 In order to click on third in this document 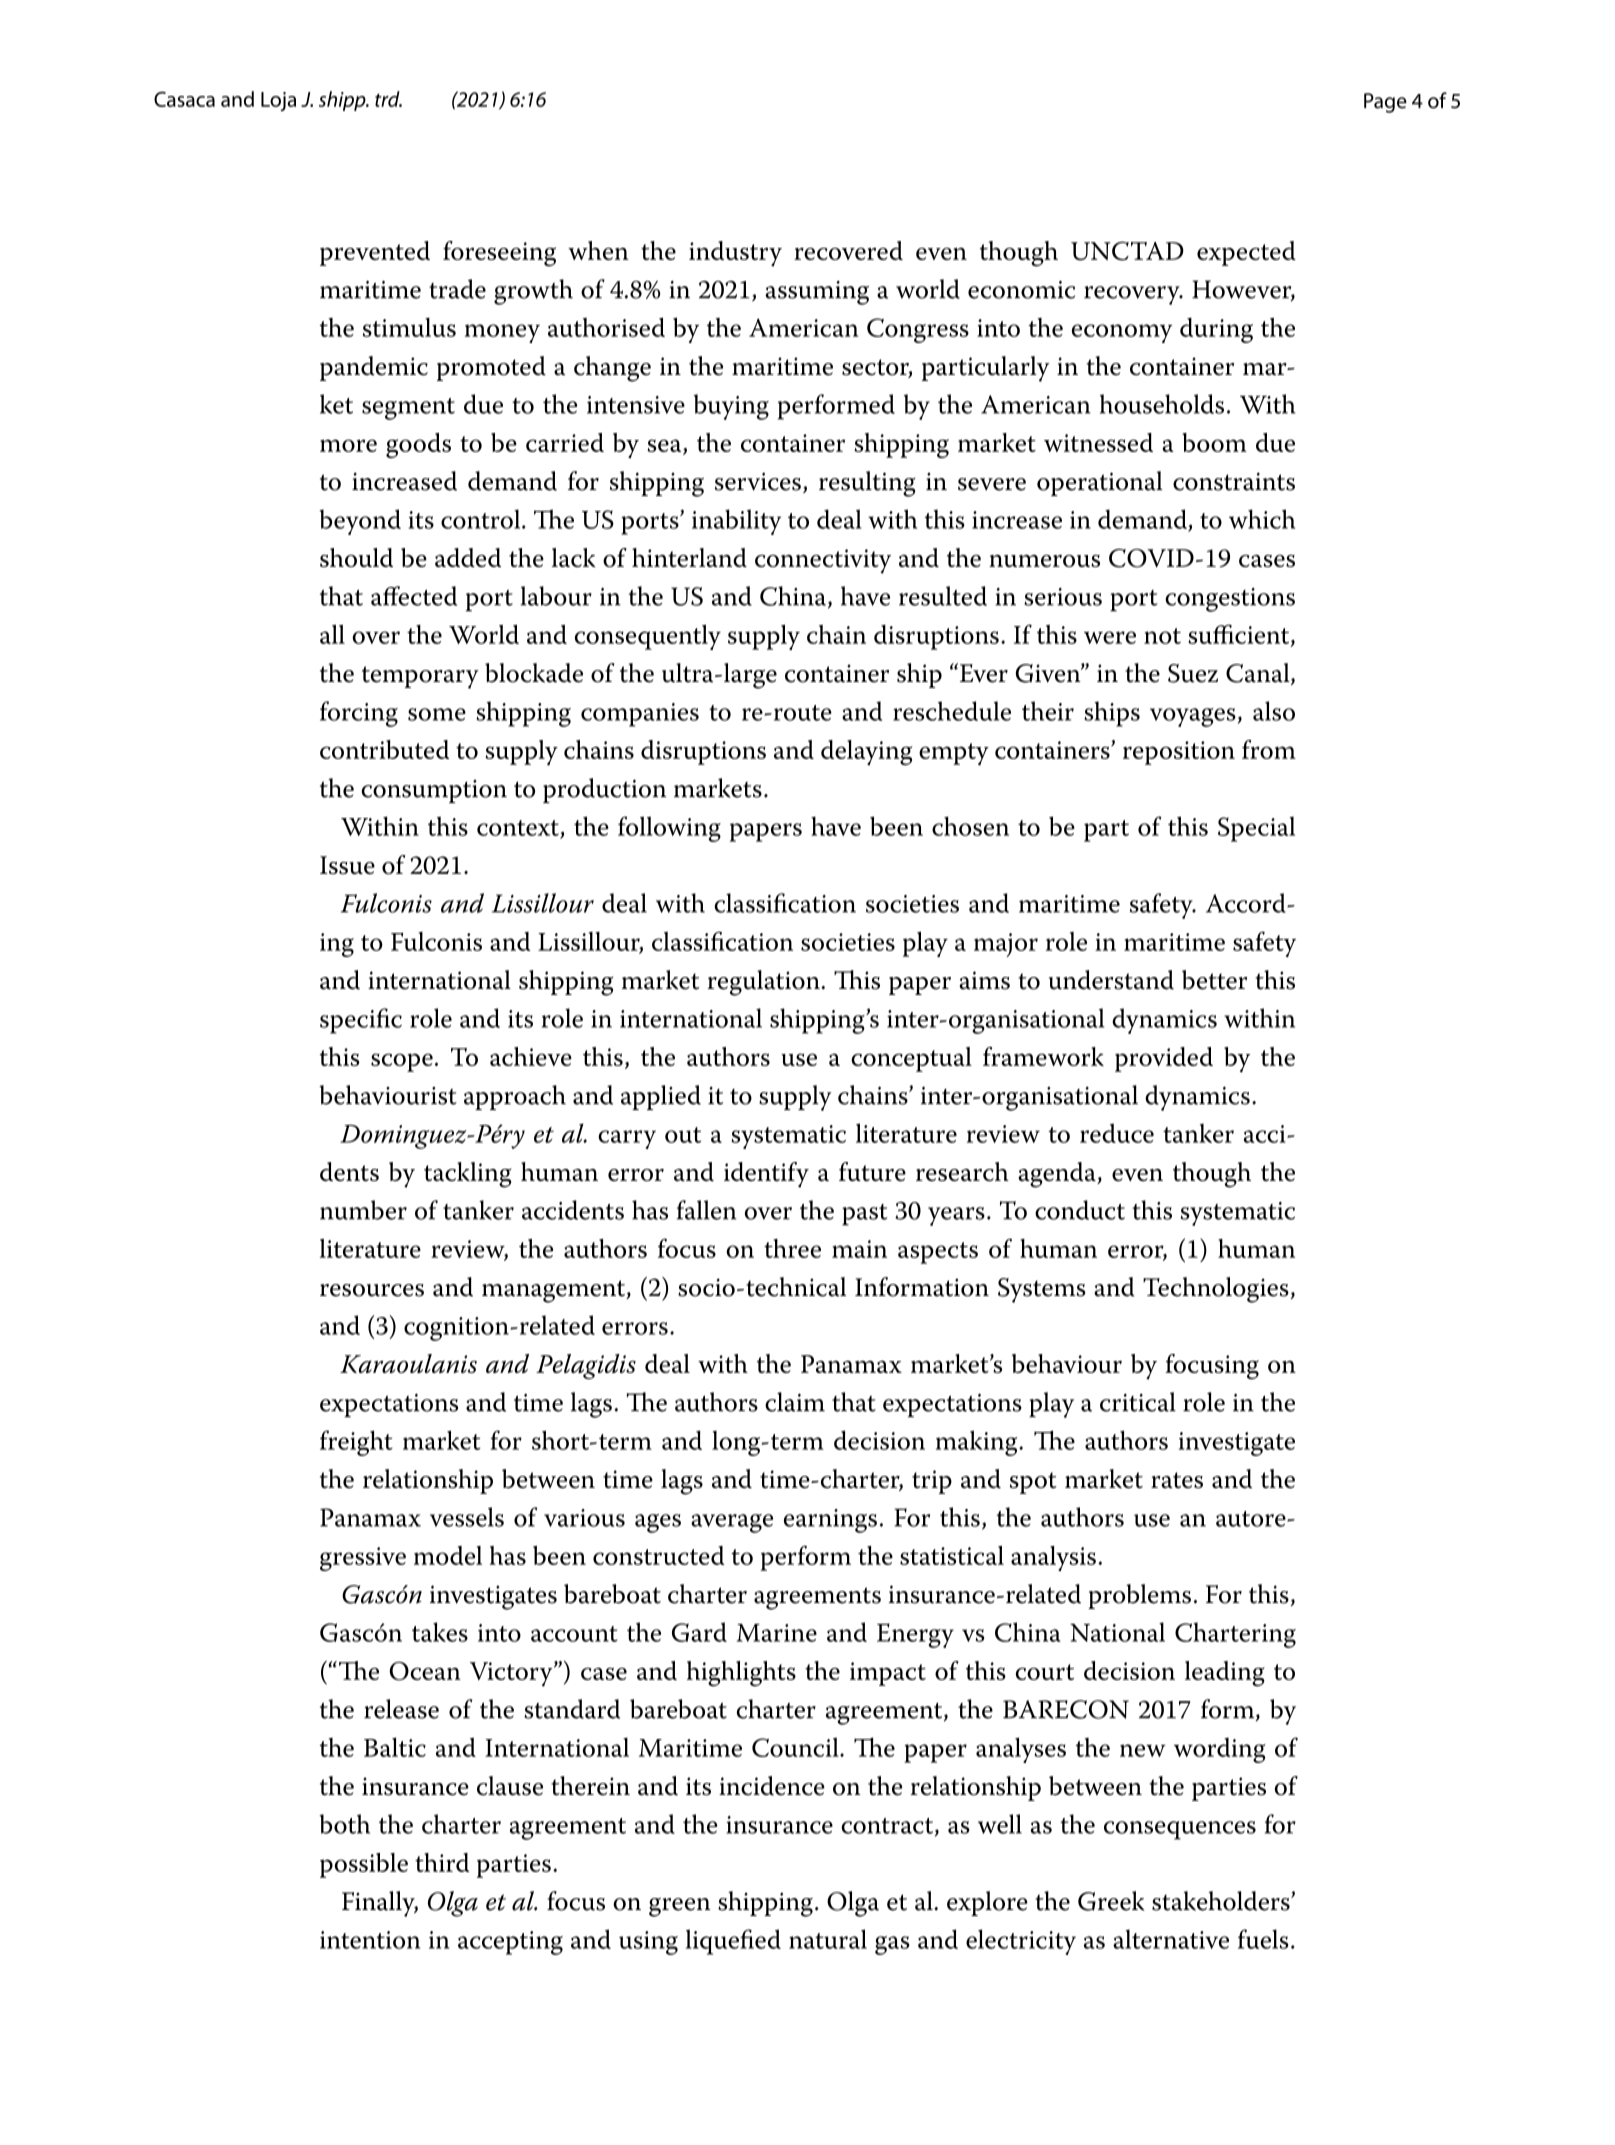, I will do `click(442, 1862)`.
